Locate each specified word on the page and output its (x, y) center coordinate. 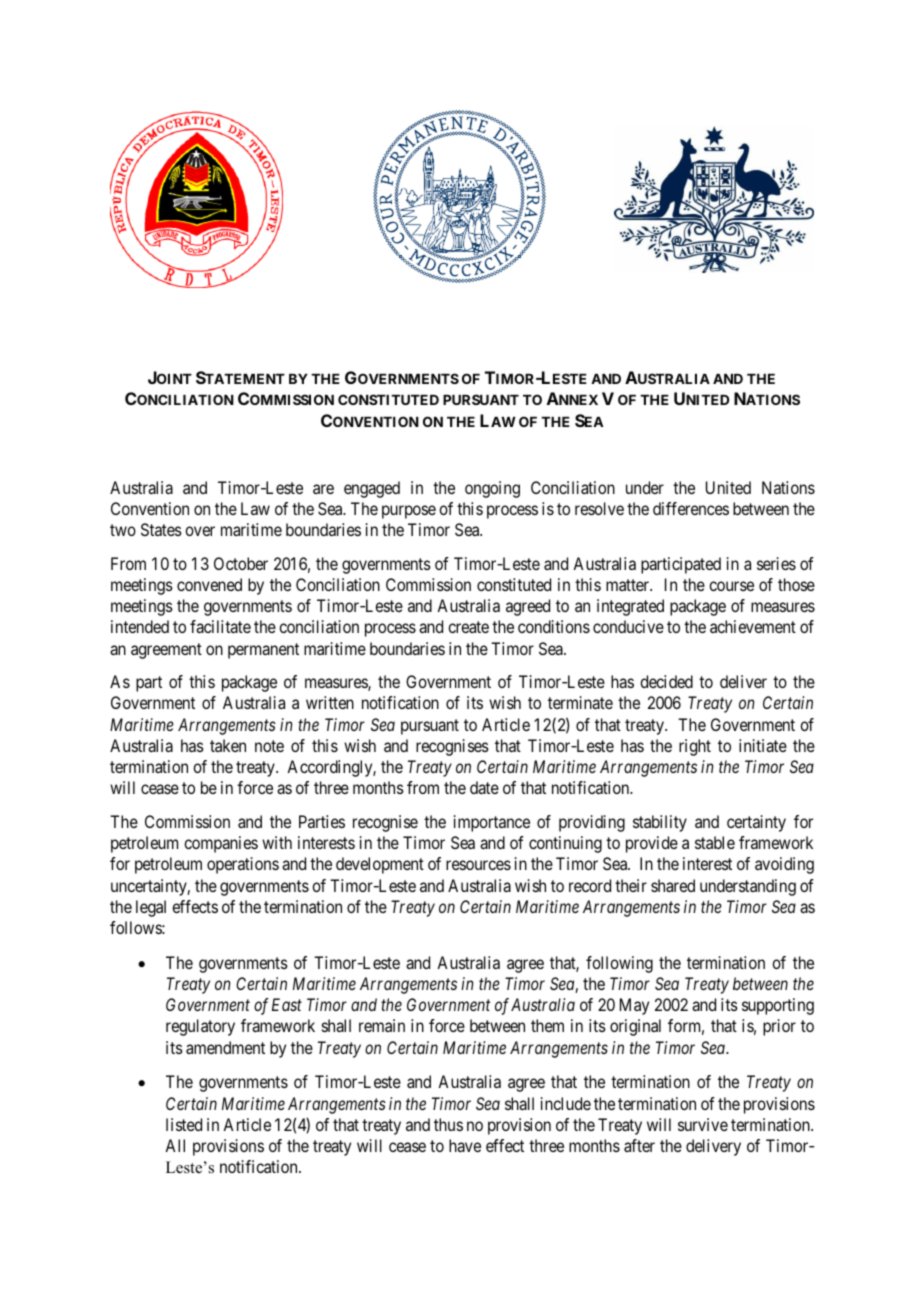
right (695, 747)
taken (228, 745)
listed (184, 1124)
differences (691, 508)
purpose (409, 512)
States (161, 529)
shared (673, 885)
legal (151, 908)
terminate (580, 702)
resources (478, 865)
